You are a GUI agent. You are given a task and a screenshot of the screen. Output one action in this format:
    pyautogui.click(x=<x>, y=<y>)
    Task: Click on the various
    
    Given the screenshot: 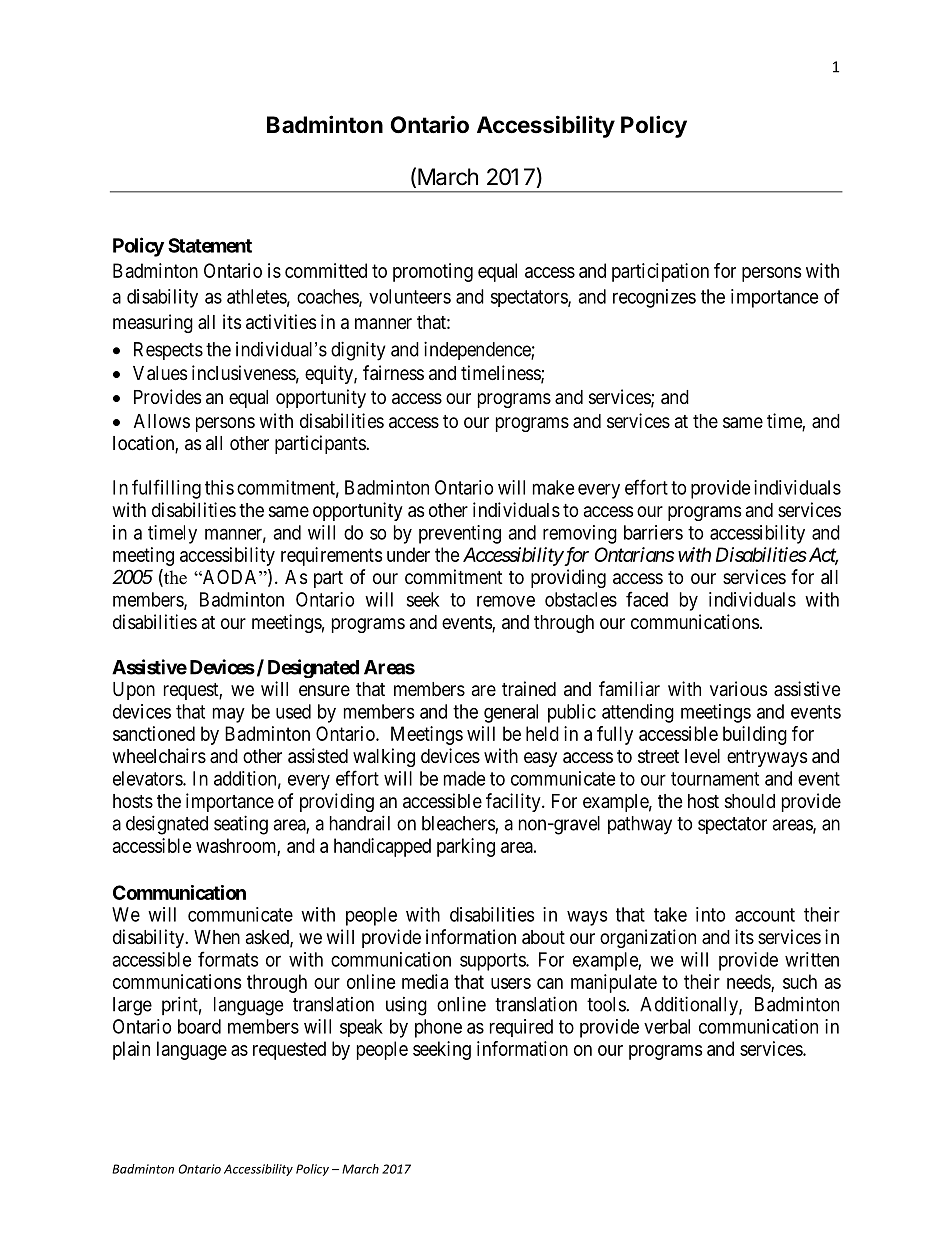 What is the action you would take?
    pyautogui.click(x=738, y=689)
